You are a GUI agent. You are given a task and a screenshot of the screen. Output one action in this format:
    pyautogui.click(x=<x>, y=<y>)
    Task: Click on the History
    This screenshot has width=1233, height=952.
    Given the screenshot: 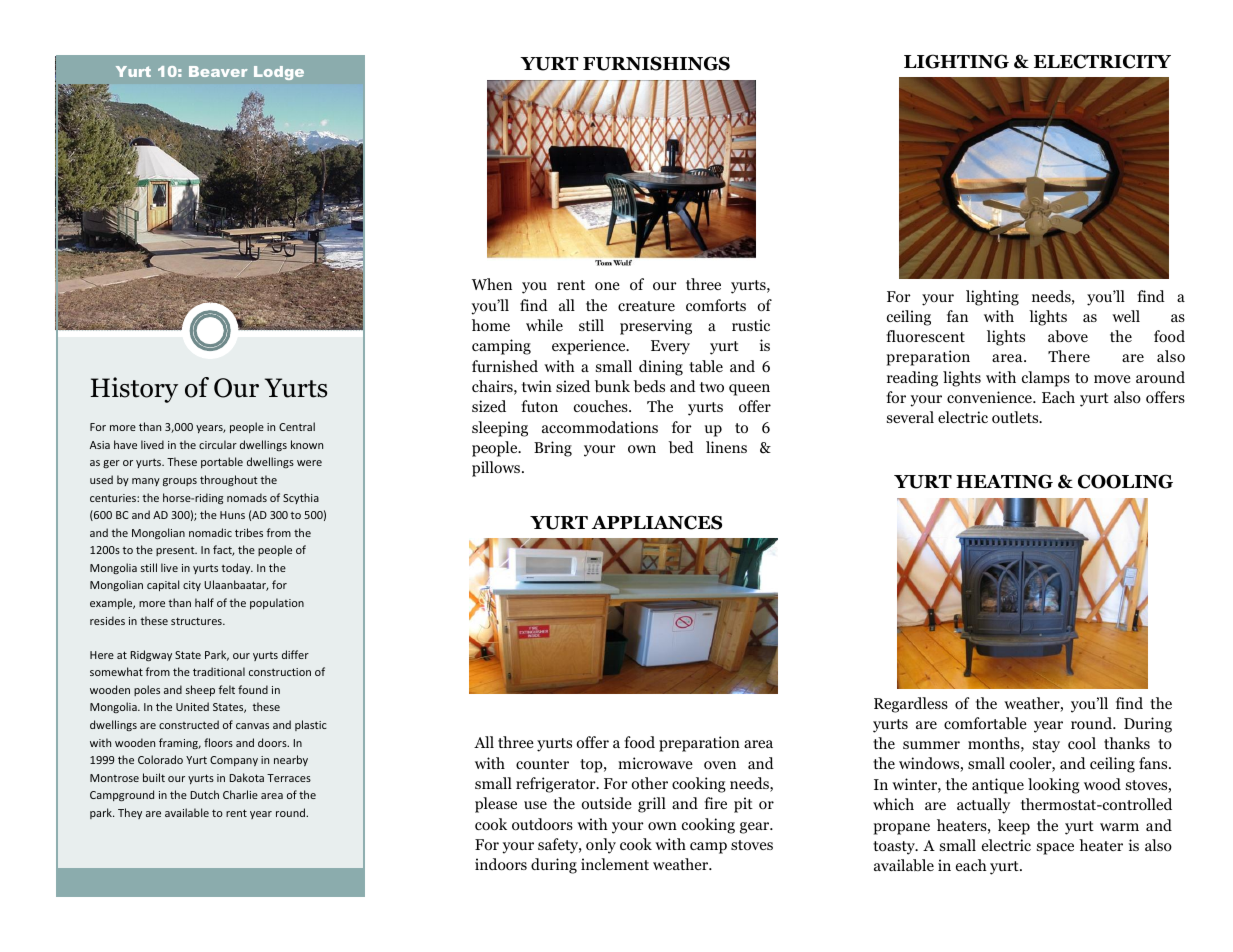 What is the action you would take?
    pyautogui.click(x=134, y=390)
